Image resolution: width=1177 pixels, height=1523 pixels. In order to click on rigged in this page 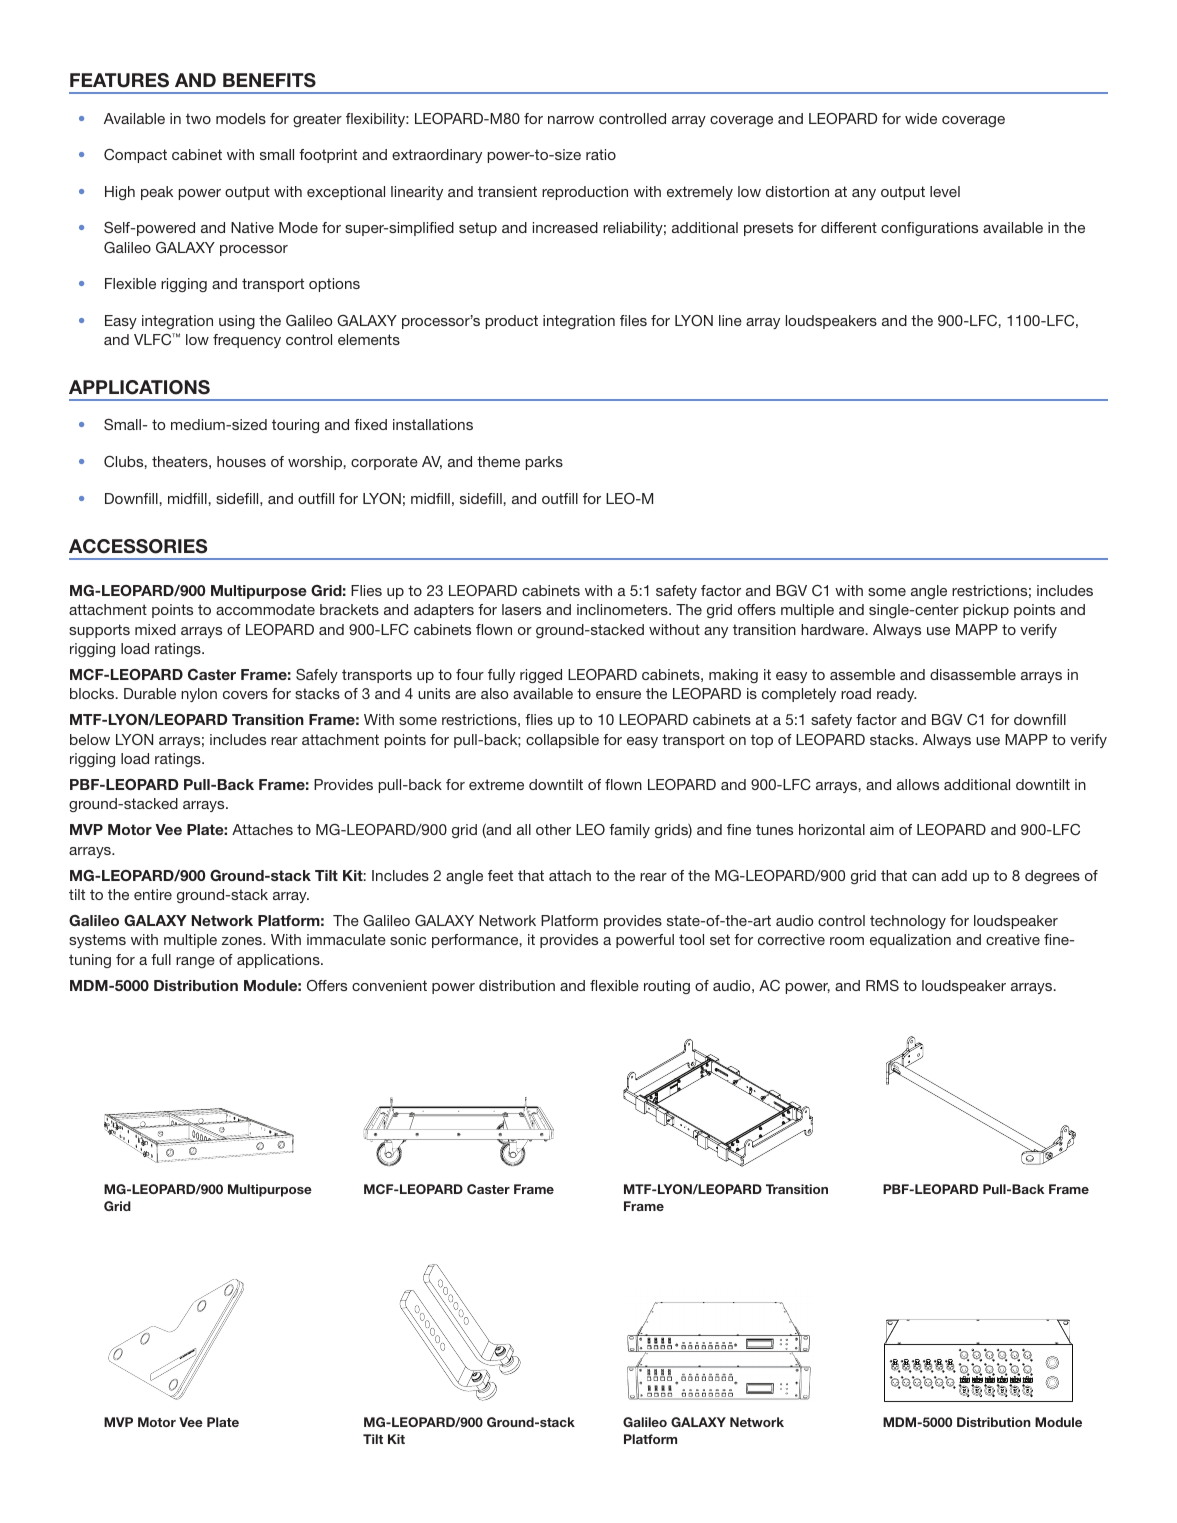, I will do `click(541, 676)`.
